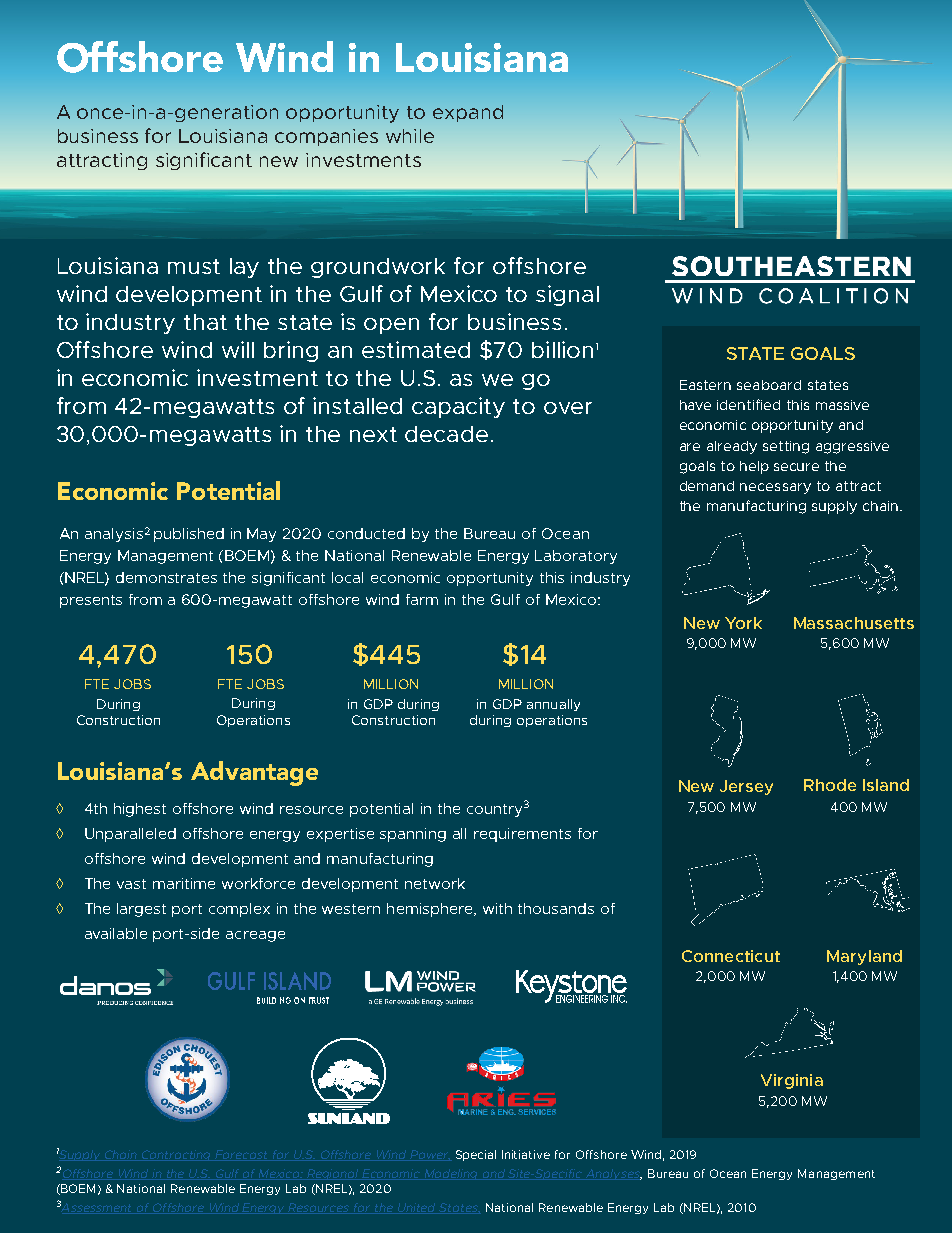 Image resolution: width=952 pixels, height=1233 pixels. Describe the element at coordinates (422, 599) in the screenshot. I see `farm` at that location.
